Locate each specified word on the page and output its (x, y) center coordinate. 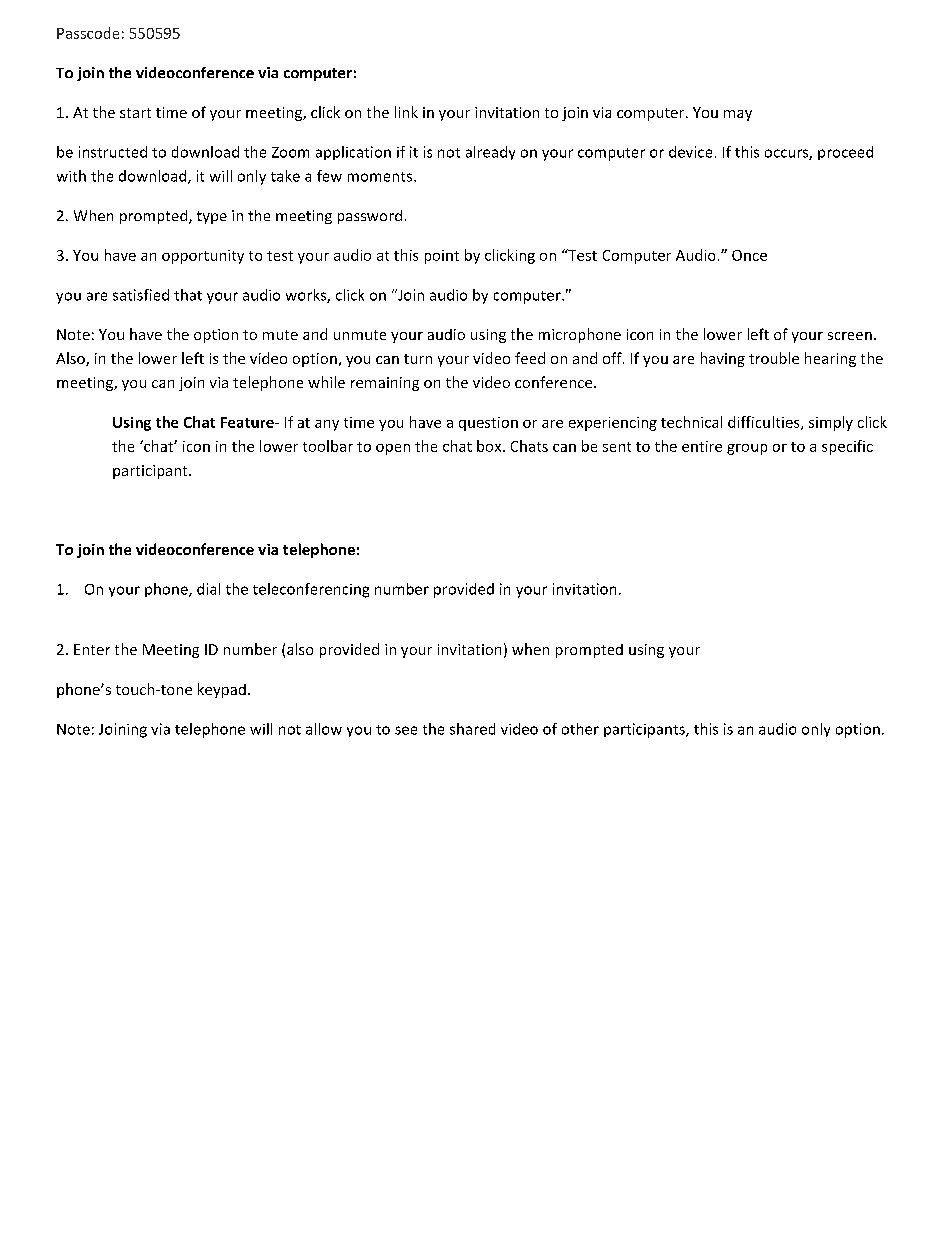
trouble (774, 358)
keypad (222, 690)
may (738, 115)
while (326, 382)
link (406, 112)
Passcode (88, 33)
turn (418, 359)
